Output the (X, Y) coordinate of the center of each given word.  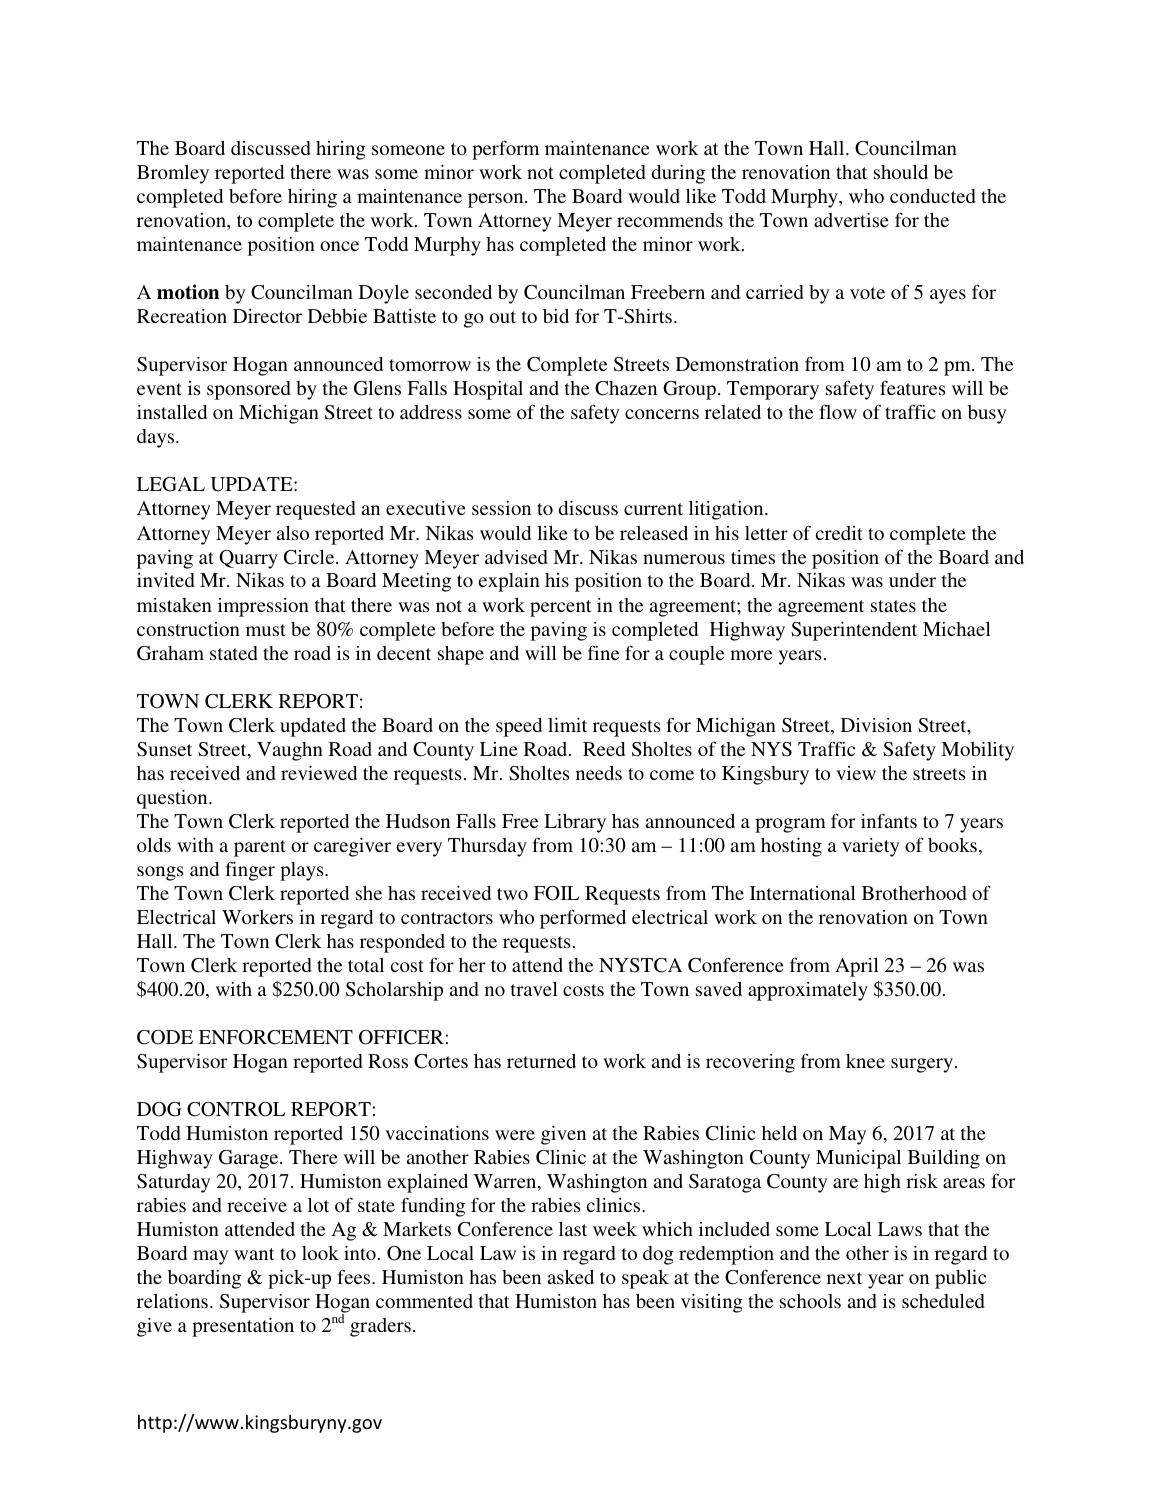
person (497, 200)
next (844, 1278)
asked (571, 1277)
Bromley (173, 174)
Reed (604, 749)
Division (876, 725)
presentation (243, 1327)
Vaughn (290, 751)
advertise (851, 219)
